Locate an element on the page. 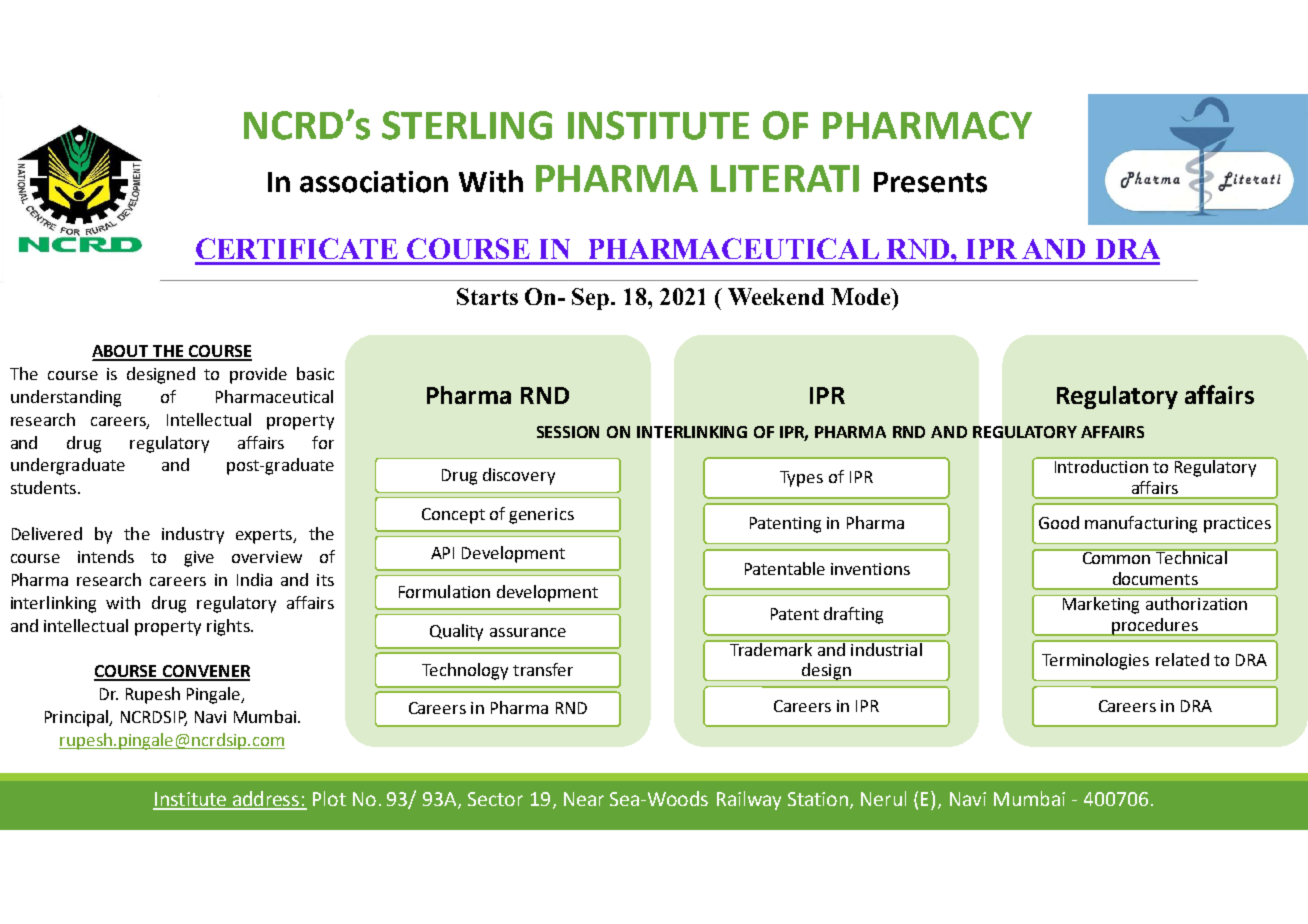  Plot is located at coordinates (329, 798).
